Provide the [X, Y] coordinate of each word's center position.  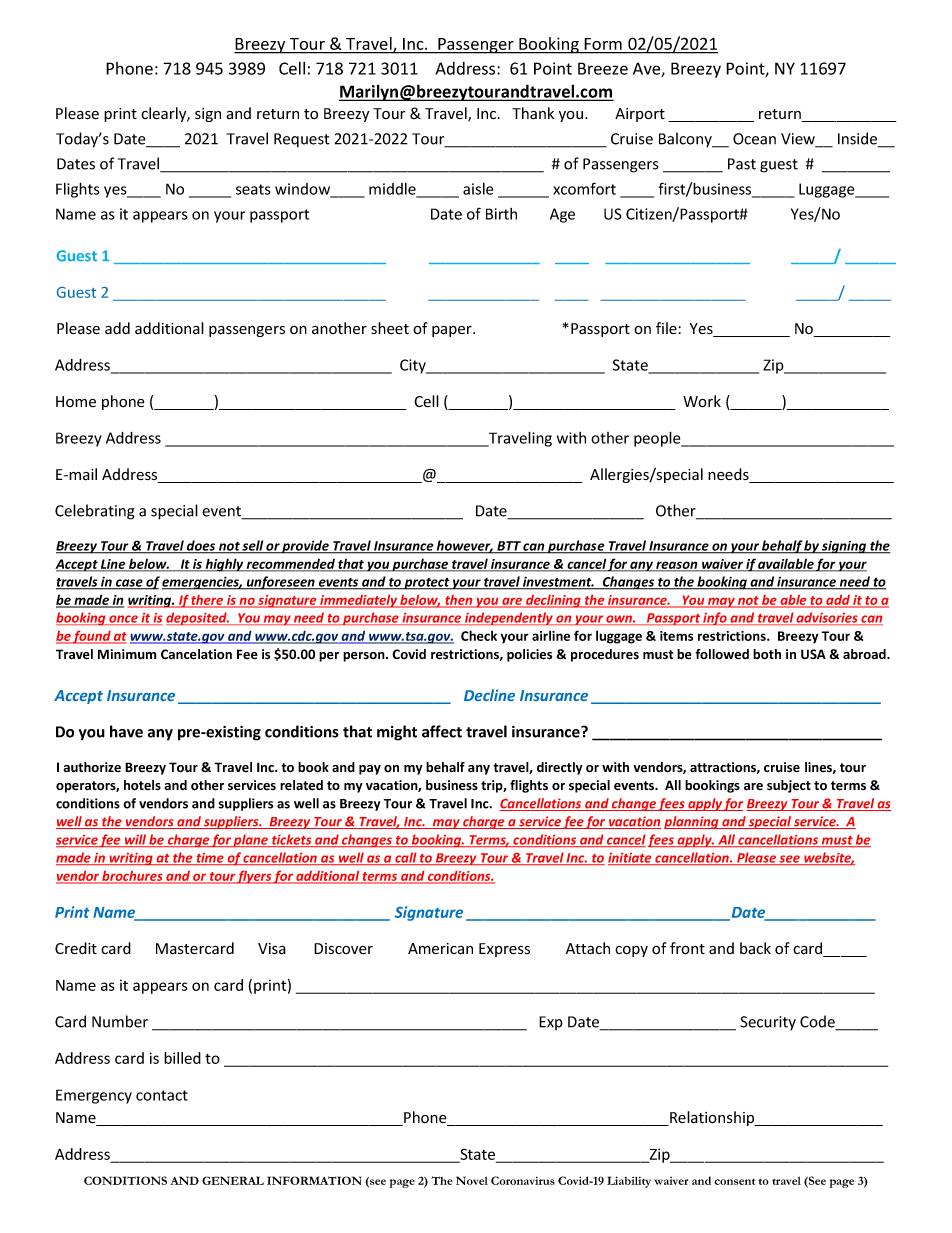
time [210, 859]
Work [702, 401]
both [767, 654]
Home [76, 401]
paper [453, 331]
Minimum [127, 654]
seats [253, 189]
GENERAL [233, 1180]
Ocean [754, 139]
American [440, 949]
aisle [478, 189]
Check [479, 635]
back [755, 948]
